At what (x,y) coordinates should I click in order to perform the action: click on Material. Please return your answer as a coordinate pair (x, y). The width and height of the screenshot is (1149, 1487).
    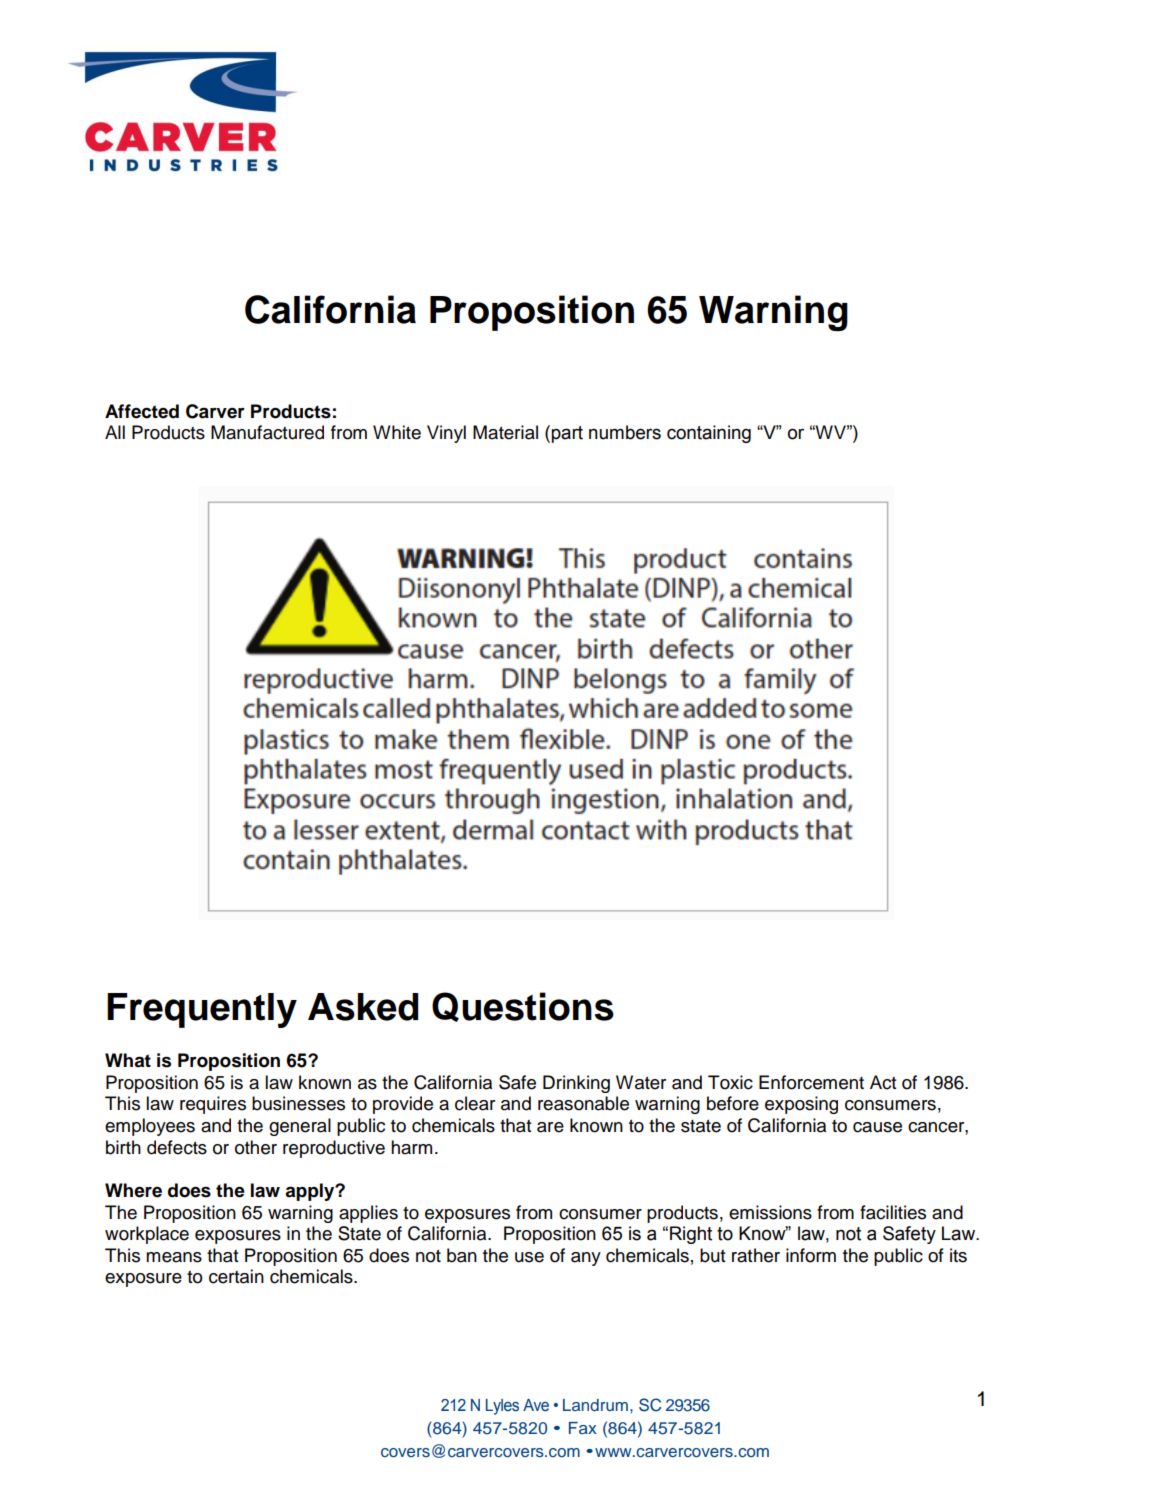
    Looking at the image, I should click on (505, 432).
